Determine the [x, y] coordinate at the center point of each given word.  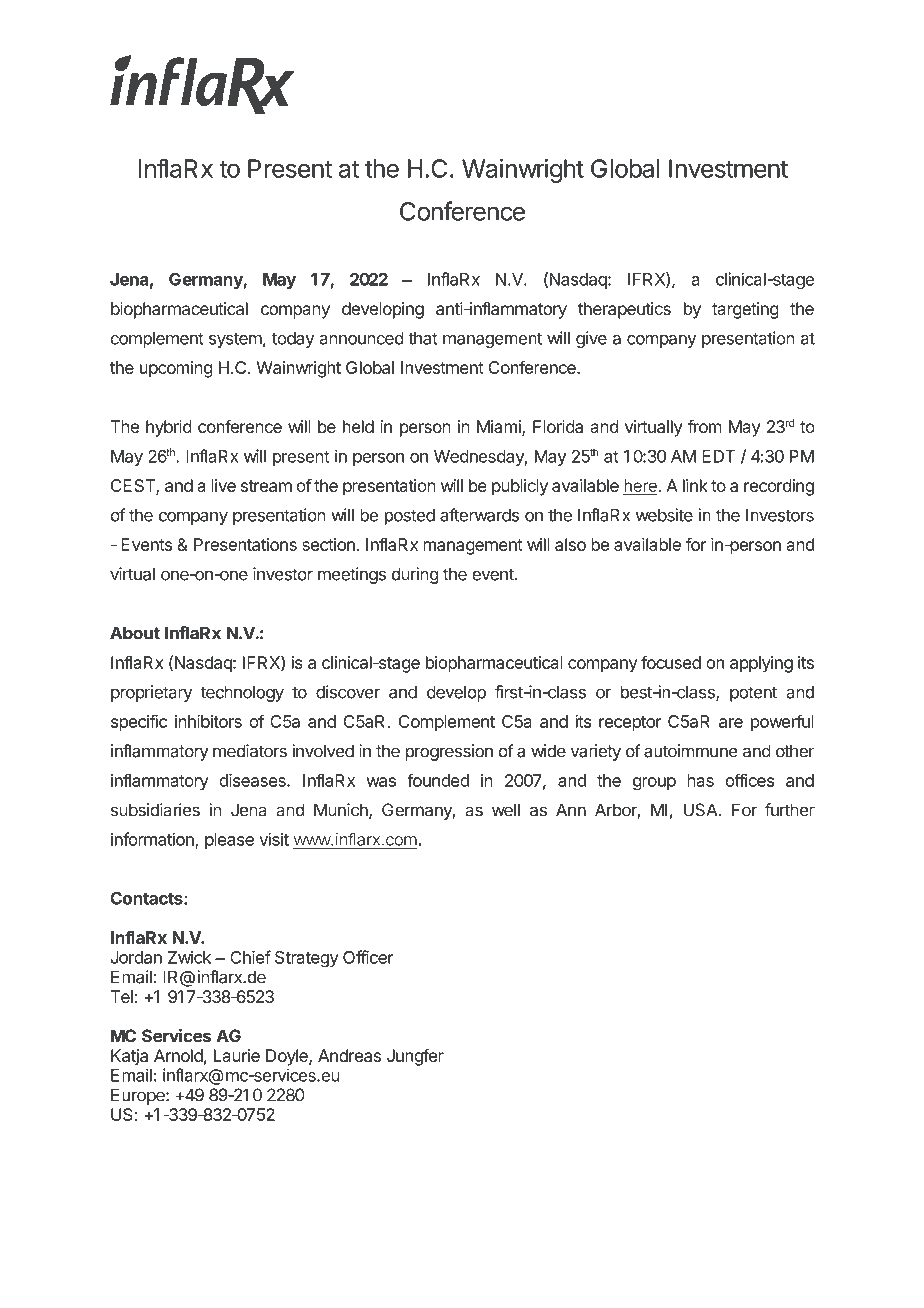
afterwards [479, 515]
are [731, 723]
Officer [368, 957]
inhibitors [208, 721]
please [229, 841]
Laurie [237, 1055]
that [423, 338]
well [506, 810]
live [224, 485]
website [664, 515]
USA [702, 810]
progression [449, 752]
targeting [745, 310]
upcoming [176, 369]
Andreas [349, 1055]
